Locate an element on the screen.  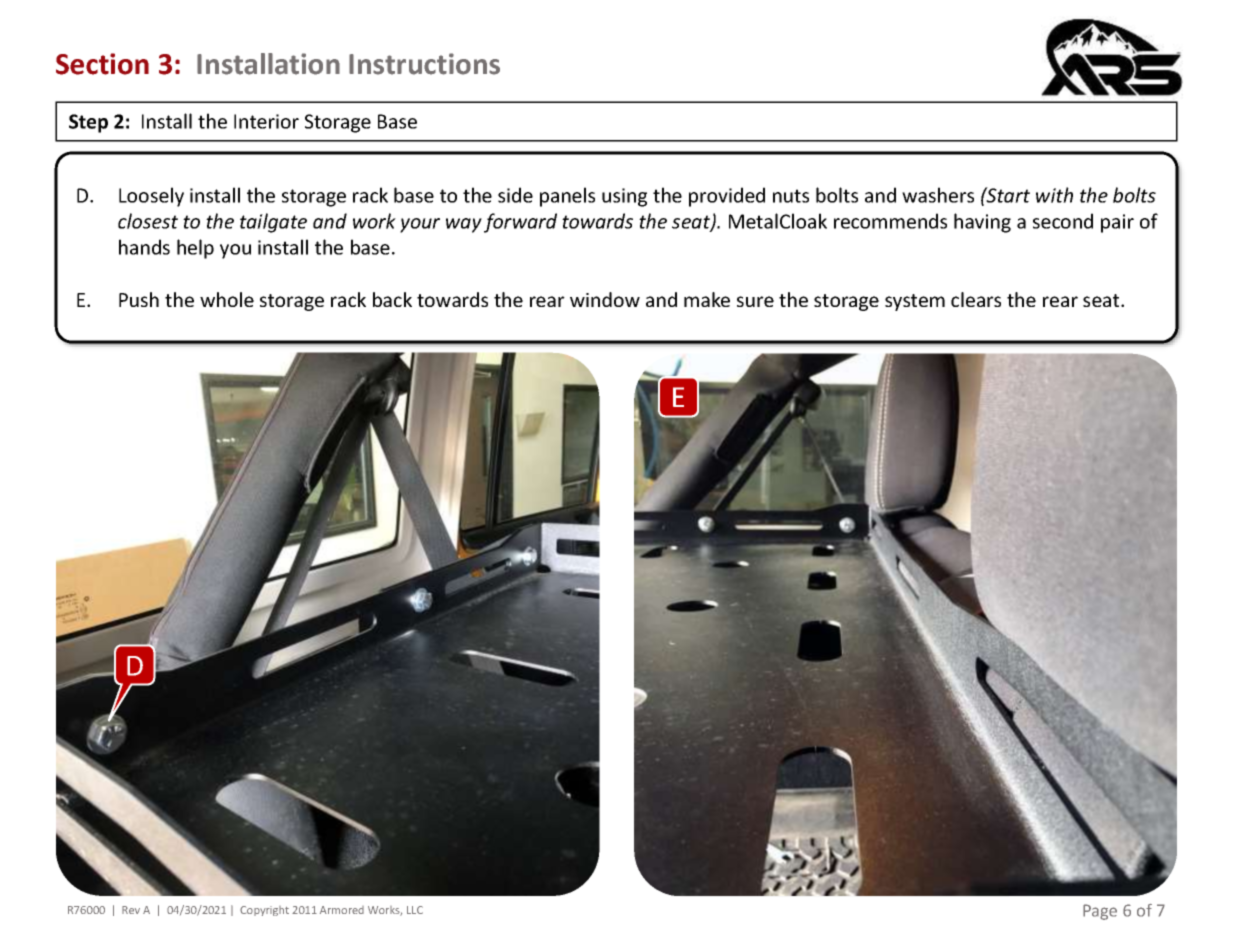
window is located at coordinates (605, 299).
